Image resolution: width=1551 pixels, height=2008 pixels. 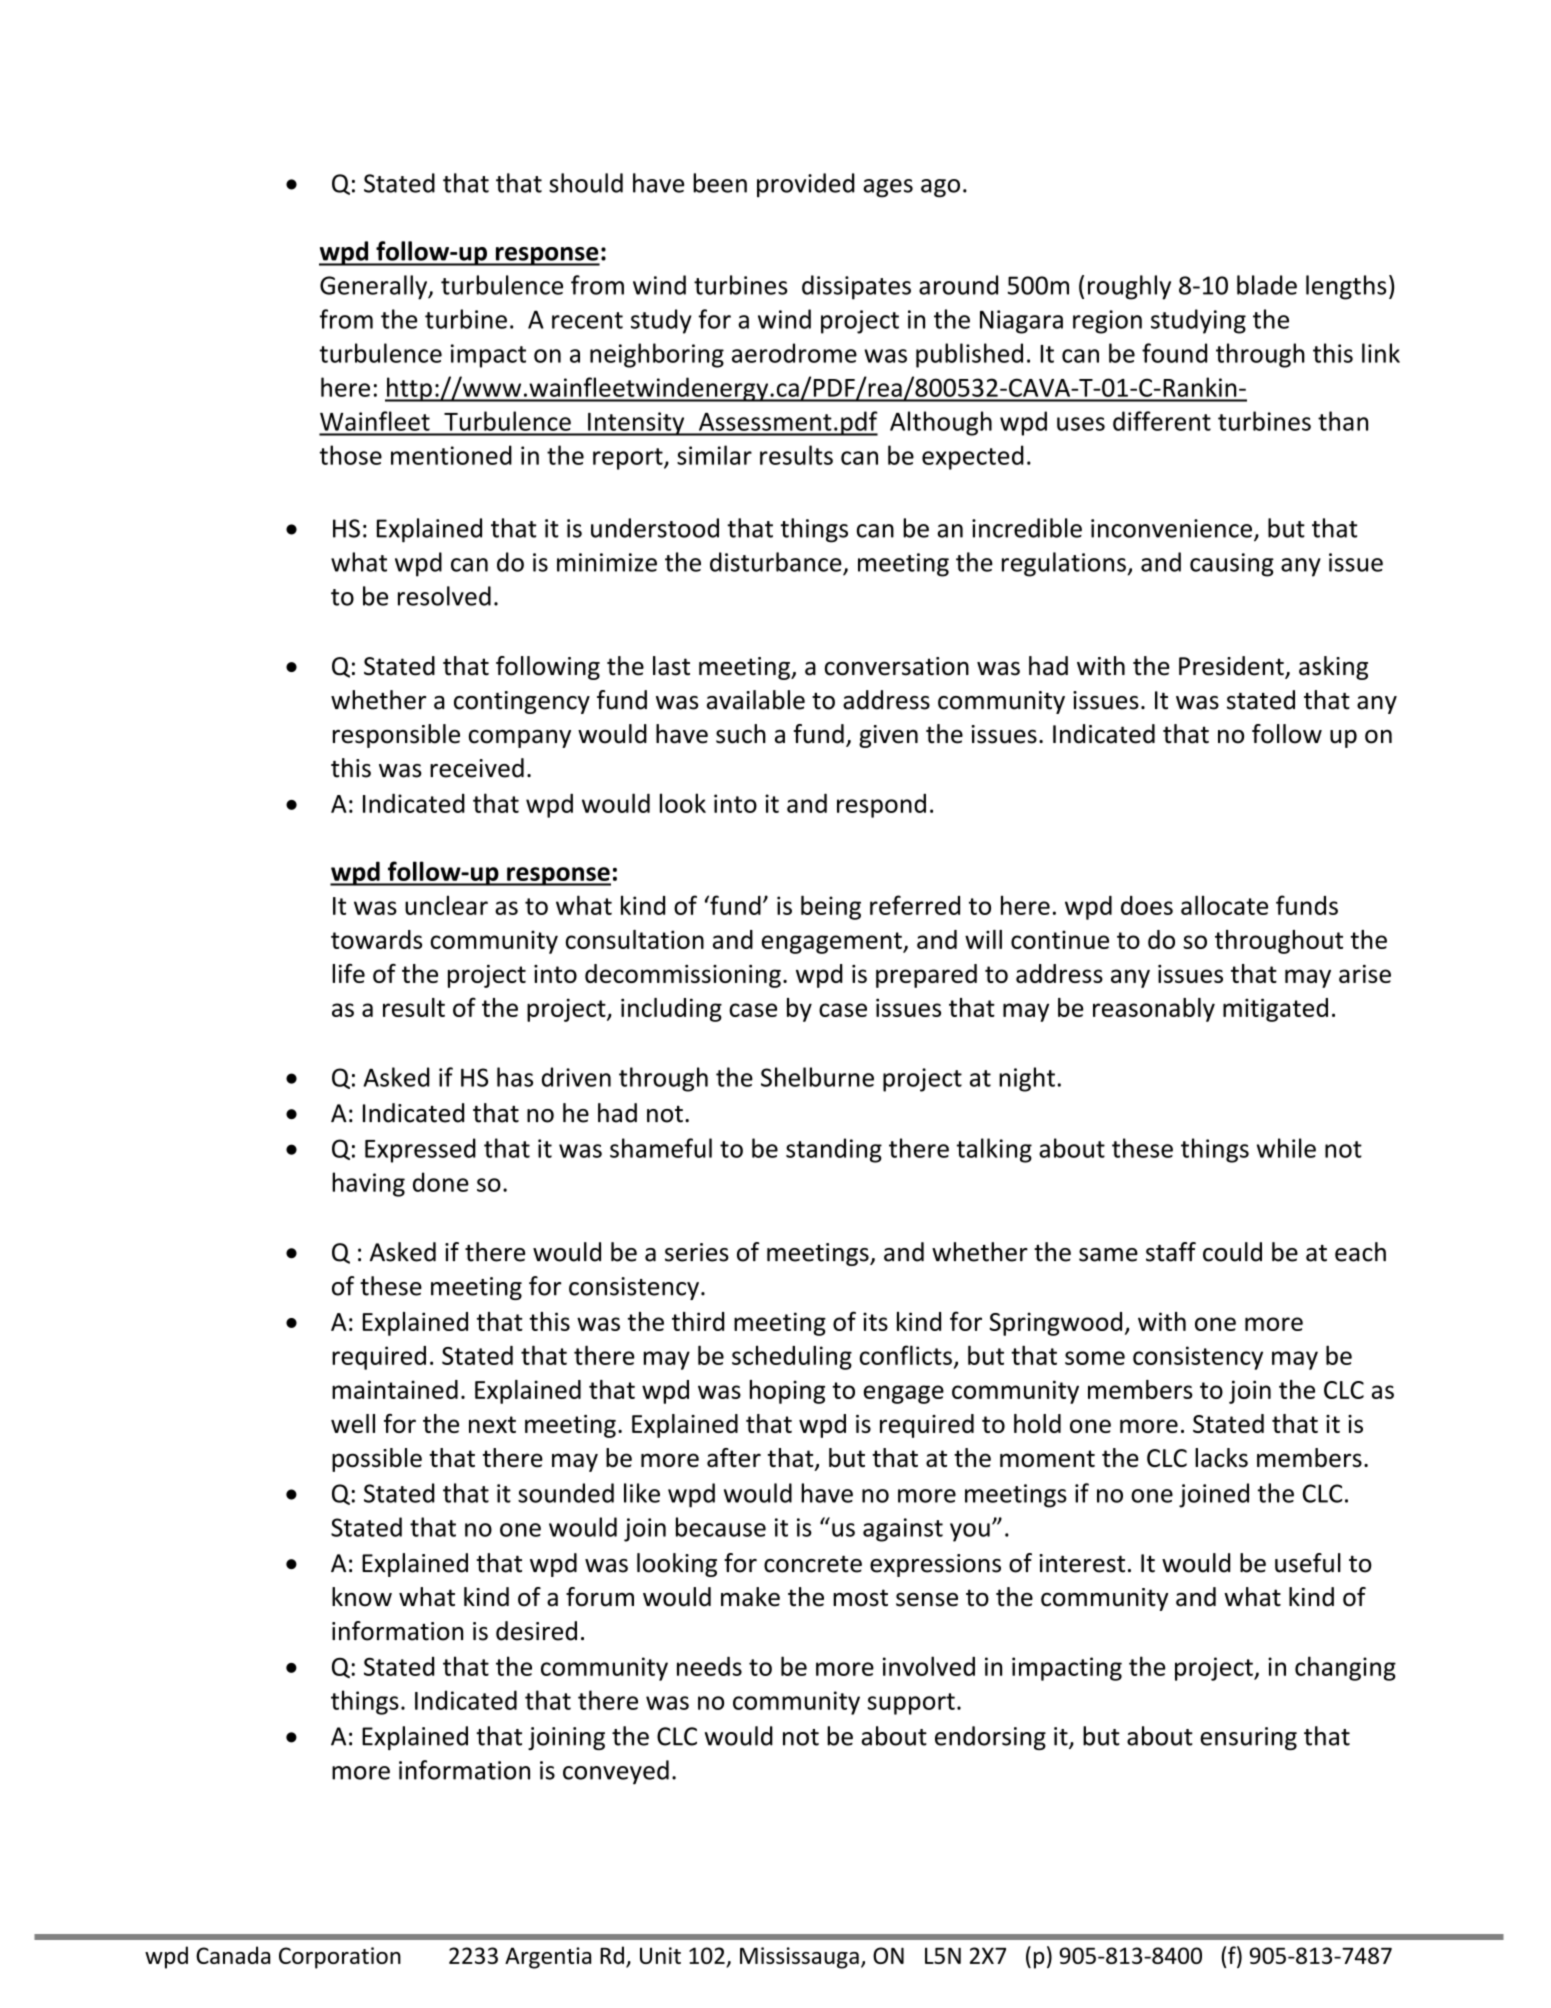 What do you see at coordinates (375, 287) in the image?
I see `Generally` at bounding box center [375, 287].
